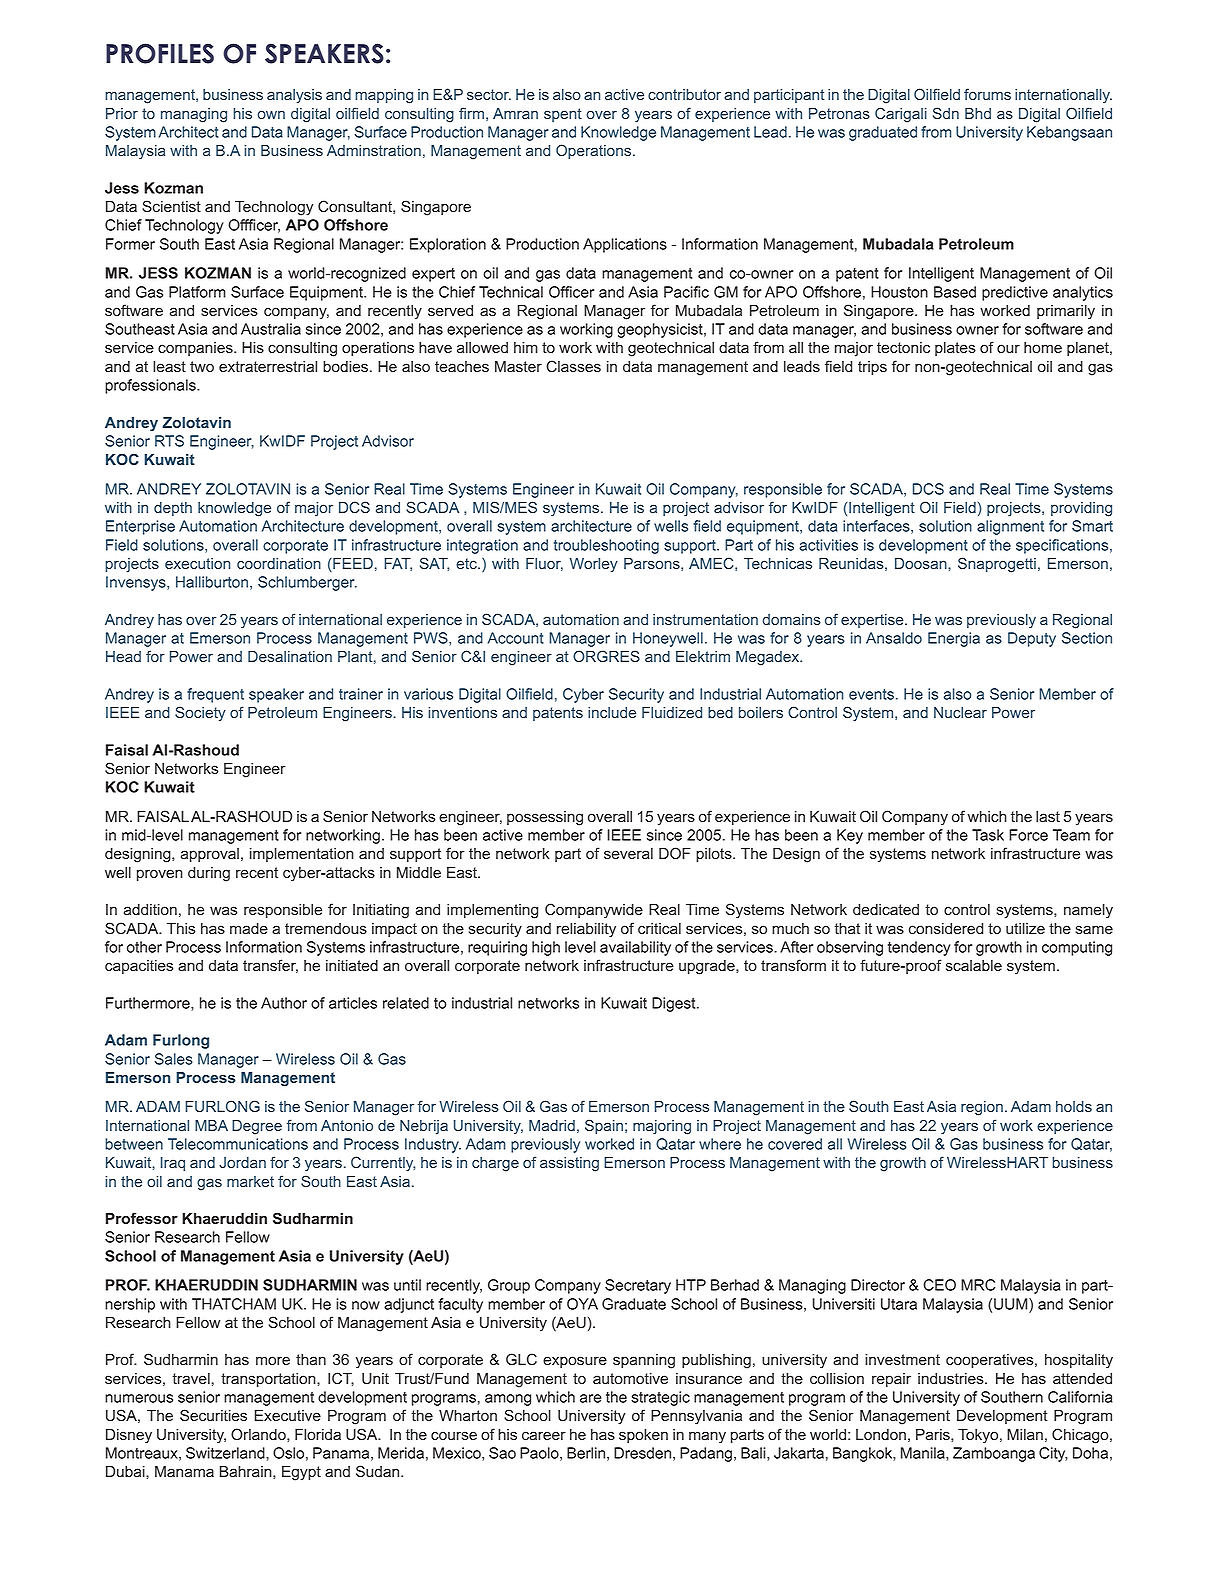 The image size is (1218, 1576). I want to click on analysis, so click(294, 96).
